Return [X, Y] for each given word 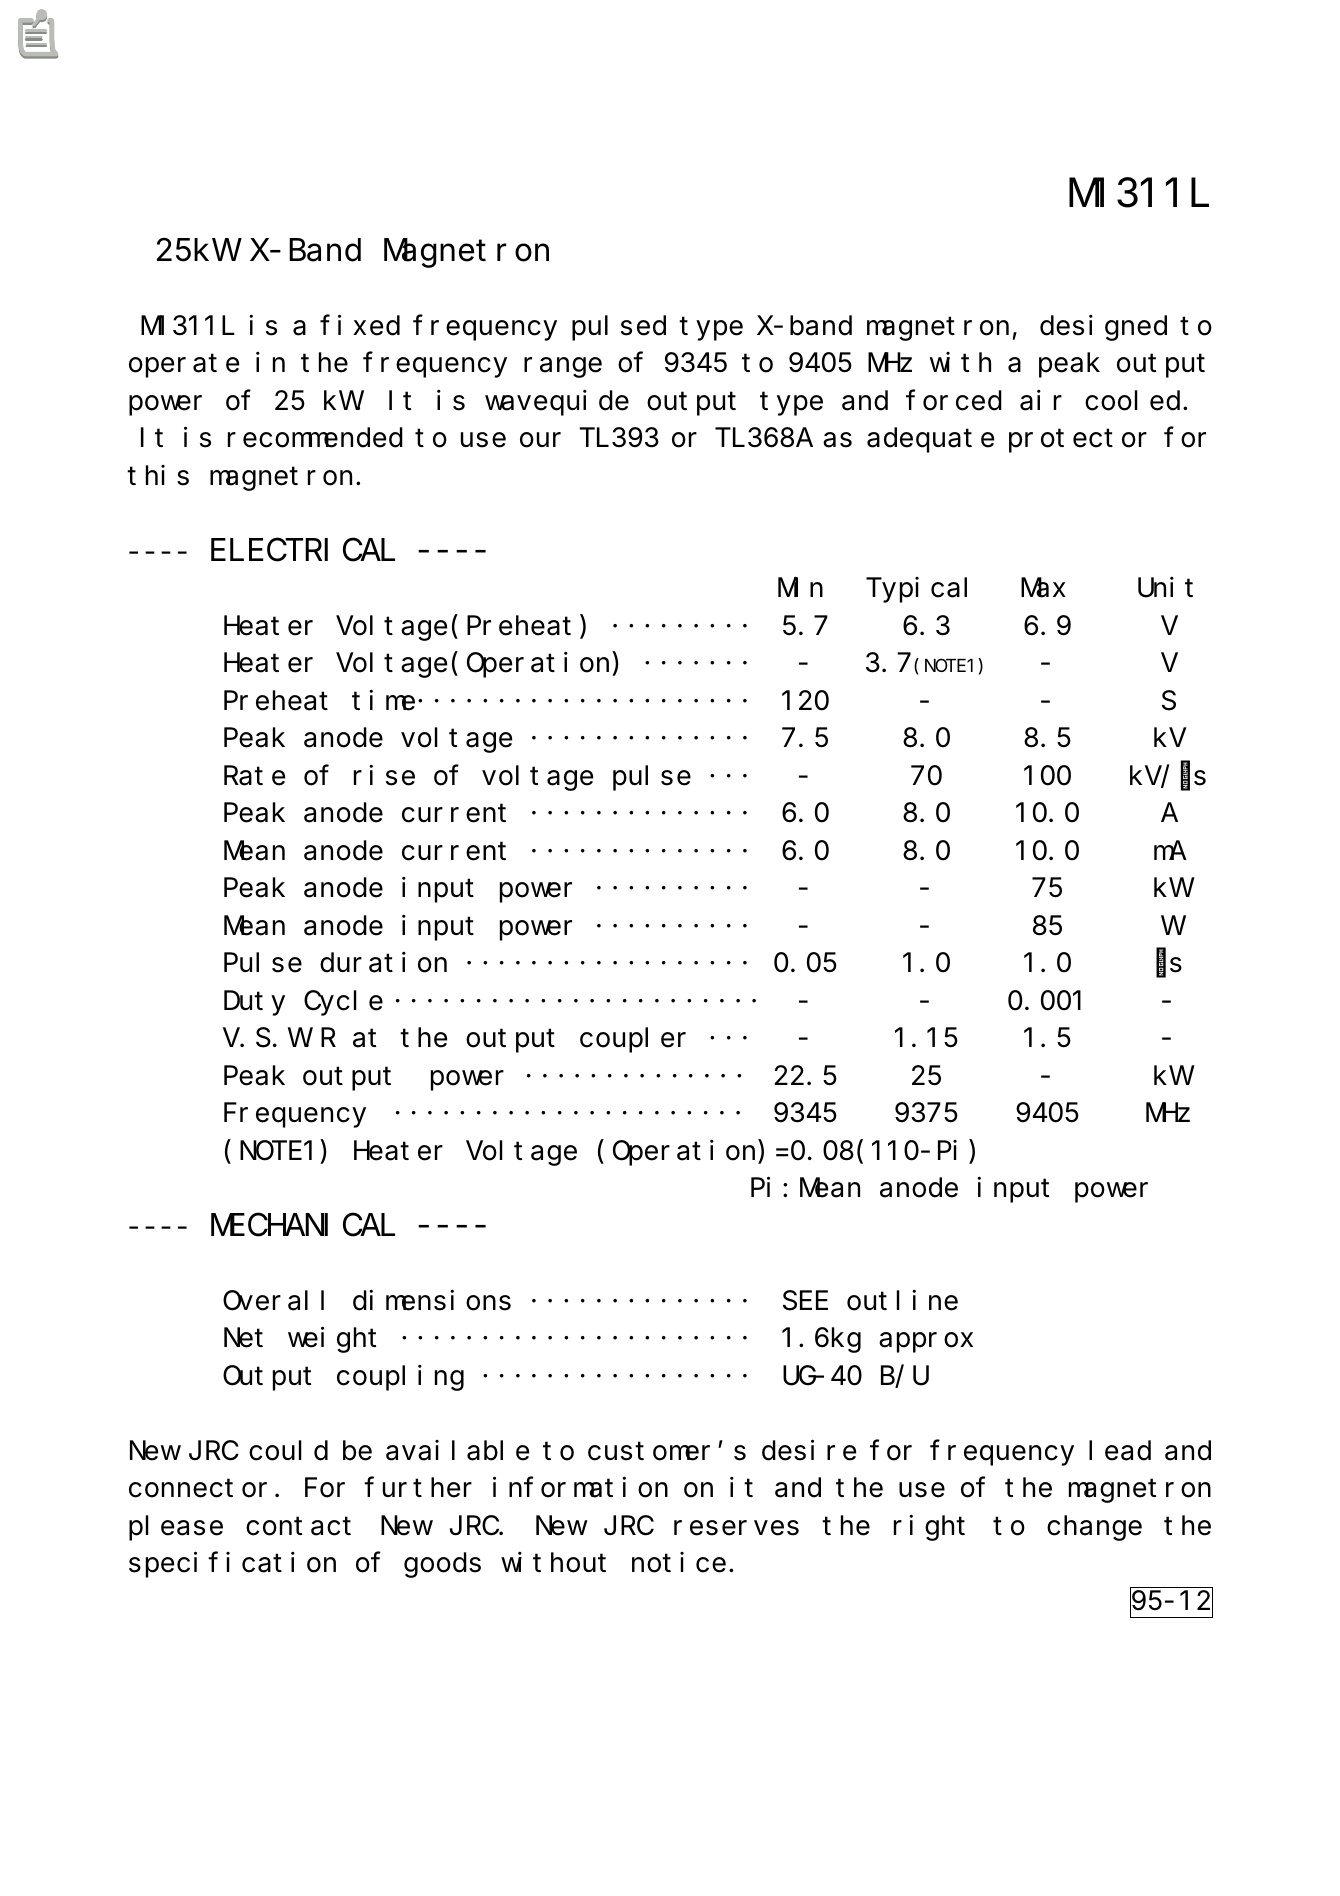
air [1041, 400]
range [563, 368]
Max [1043, 589]
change [1094, 1528]
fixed [360, 325]
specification [232, 1565]
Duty [254, 1004]
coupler [633, 1040]
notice [679, 1562]
